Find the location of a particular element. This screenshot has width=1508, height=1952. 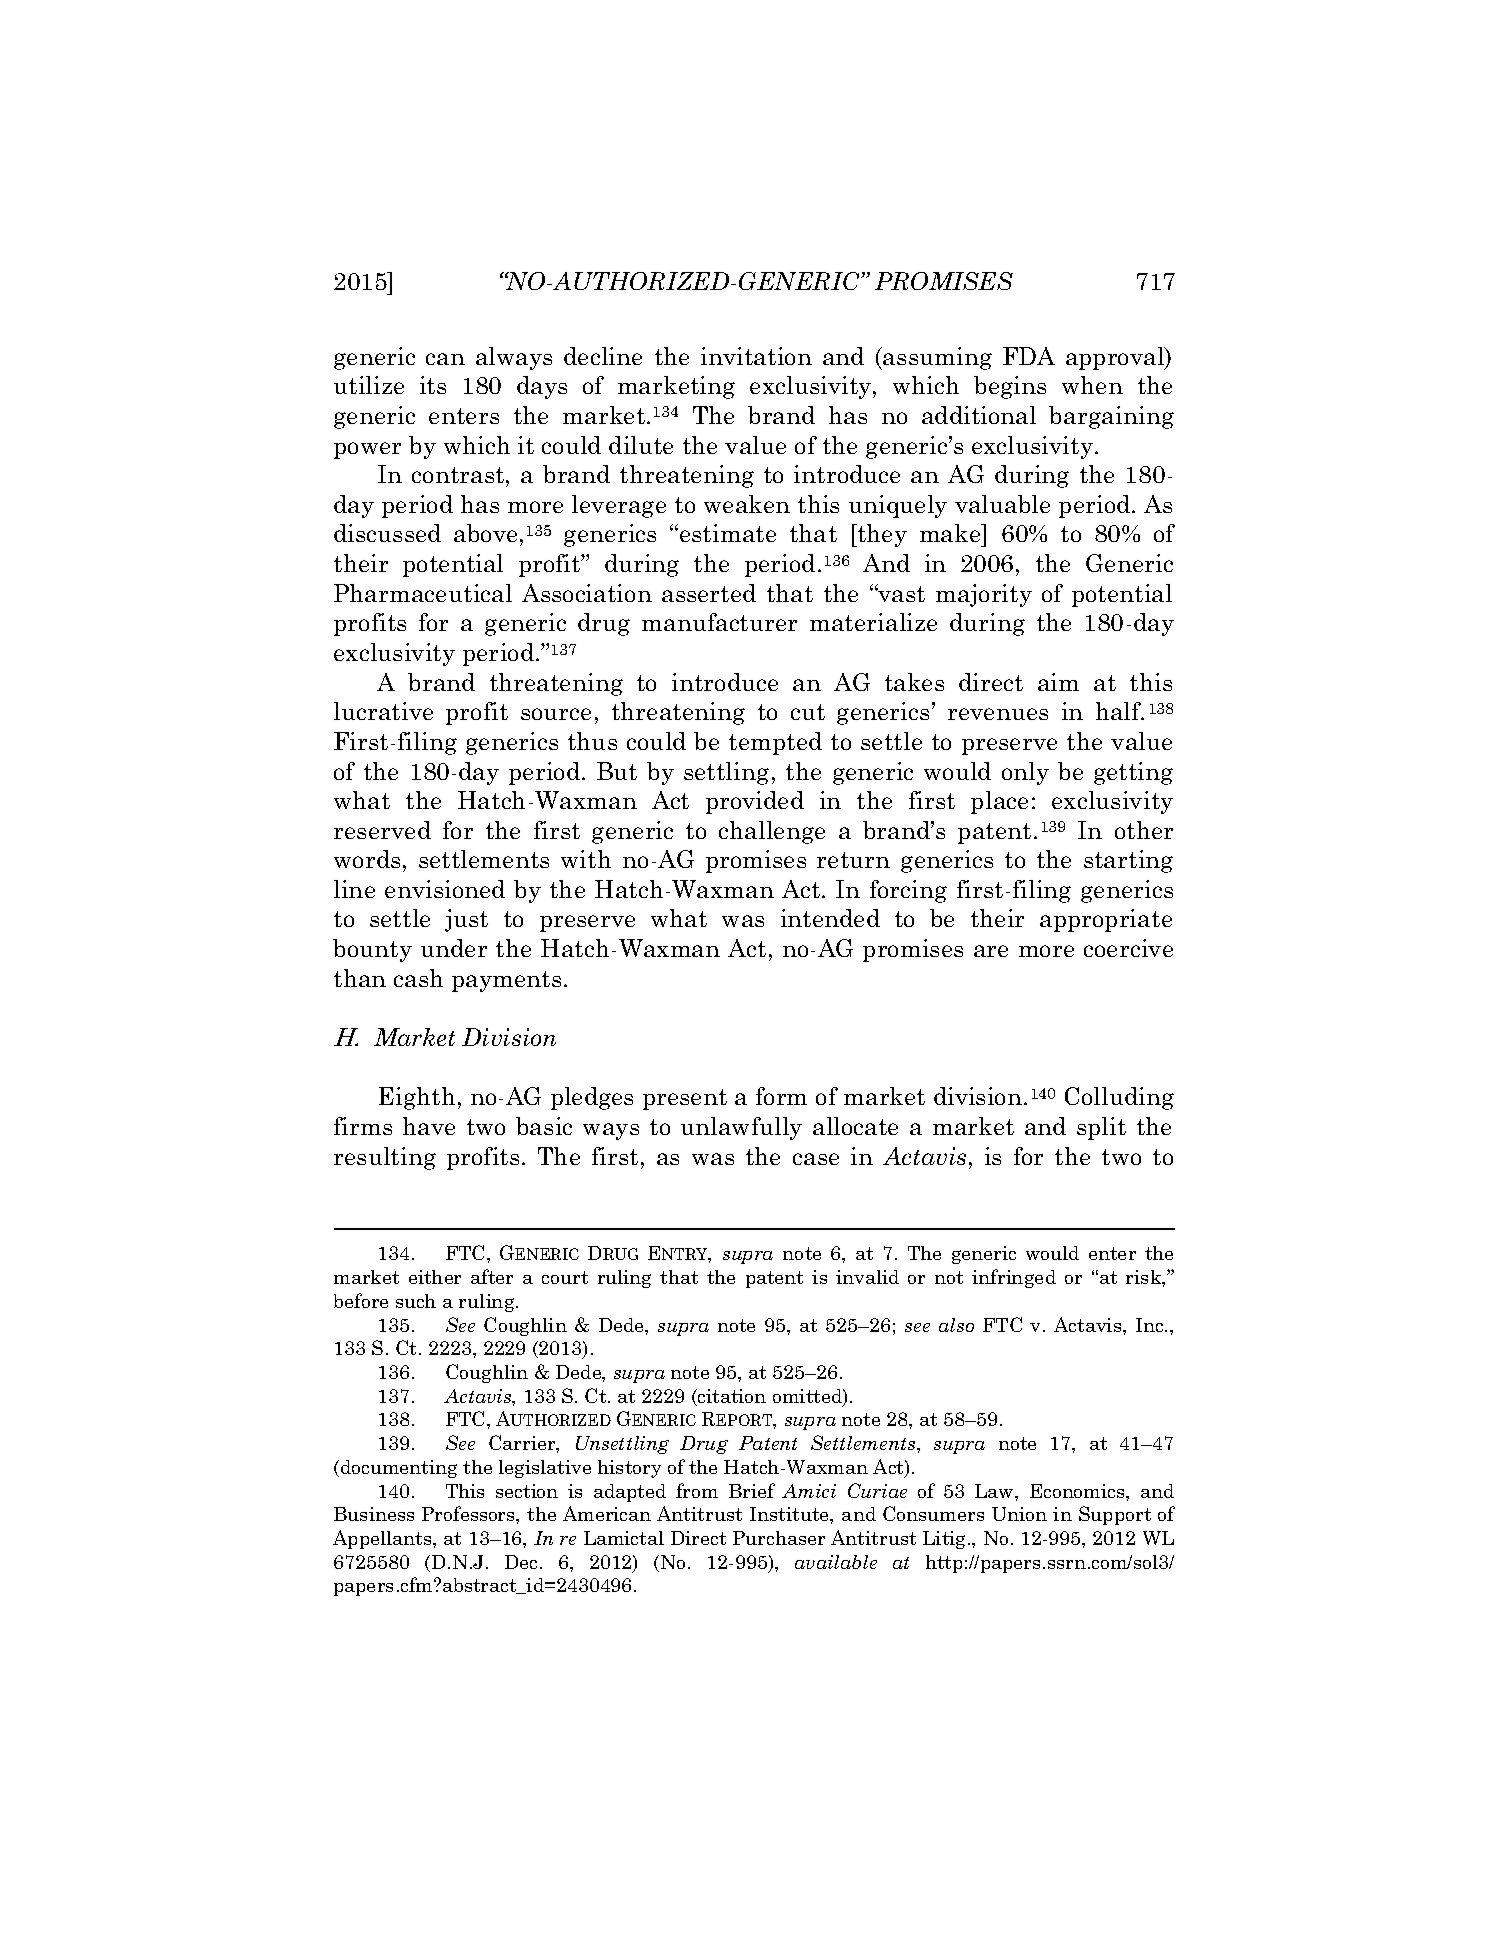

intended is located at coordinates (830, 918).
